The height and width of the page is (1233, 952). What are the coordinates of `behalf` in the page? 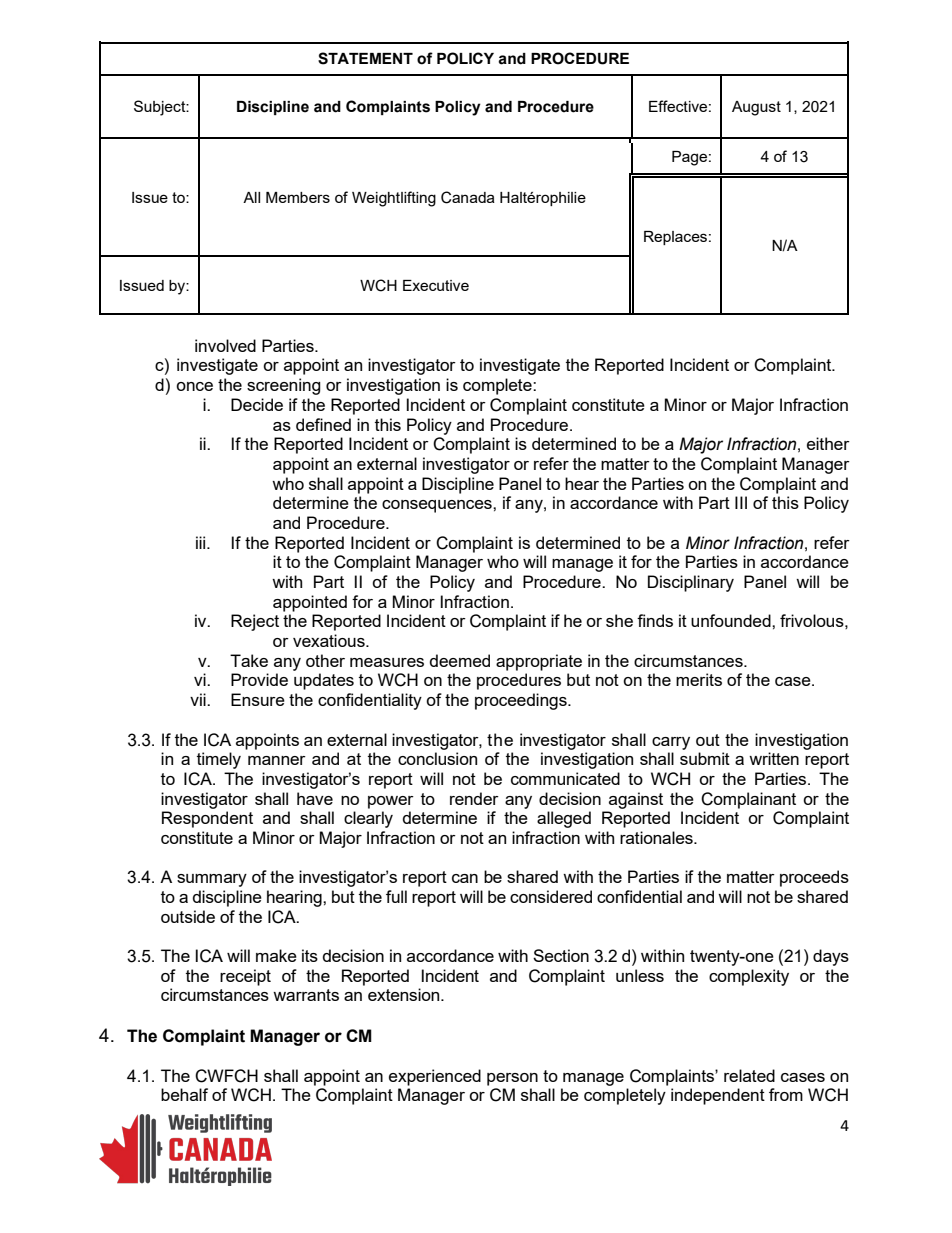 It's located at (184, 1094).
